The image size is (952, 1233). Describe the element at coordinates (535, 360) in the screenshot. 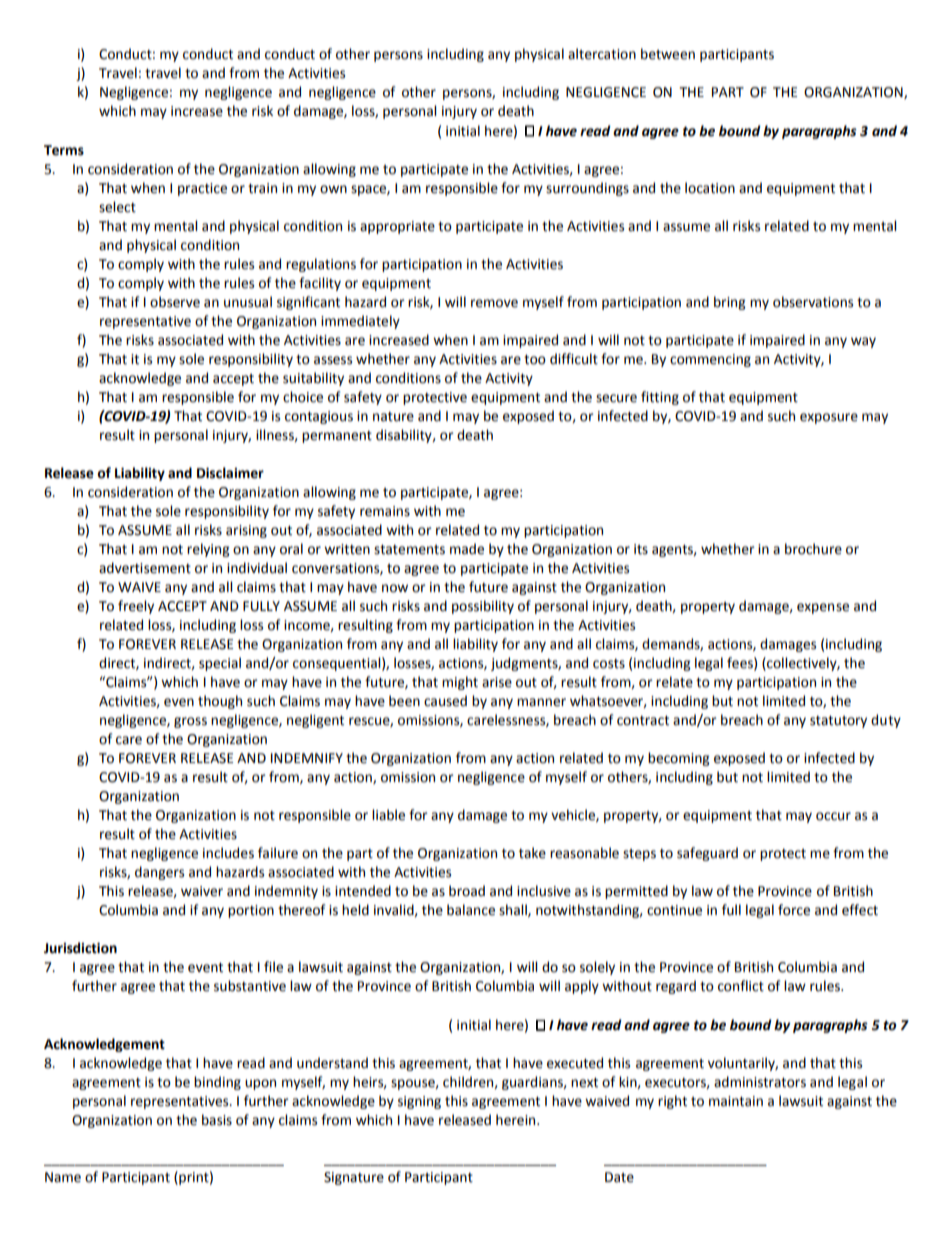

I see `too` at that location.
